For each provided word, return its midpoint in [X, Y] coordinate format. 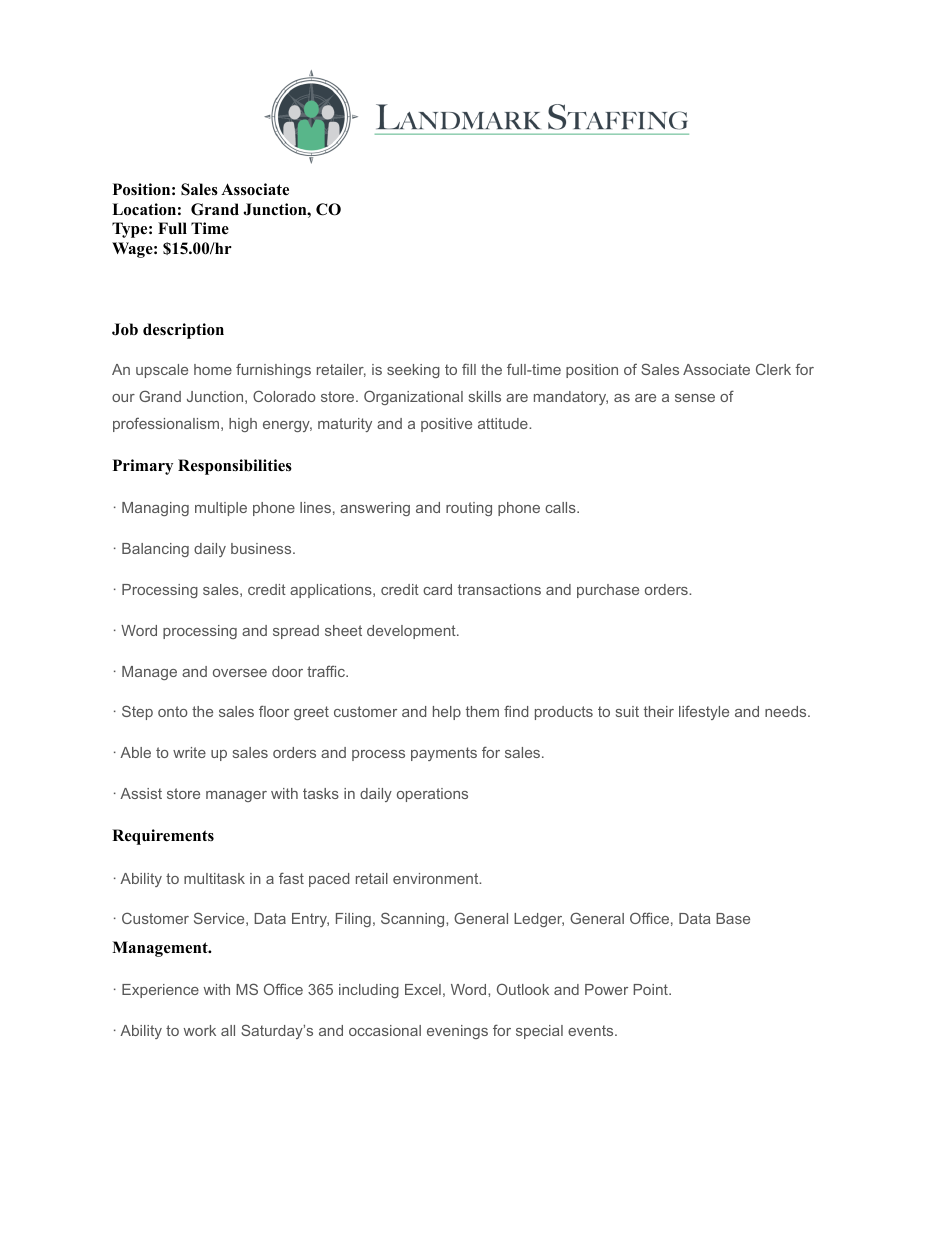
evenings [457, 1032]
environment [437, 878]
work [200, 1030]
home [213, 369]
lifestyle [704, 712]
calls [561, 507]
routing [469, 509]
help [447, 713]
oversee [240, 673]
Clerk [773, 369]
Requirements [163, 837]
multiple [221, 509]
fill [469, 369]
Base [733, 918]
